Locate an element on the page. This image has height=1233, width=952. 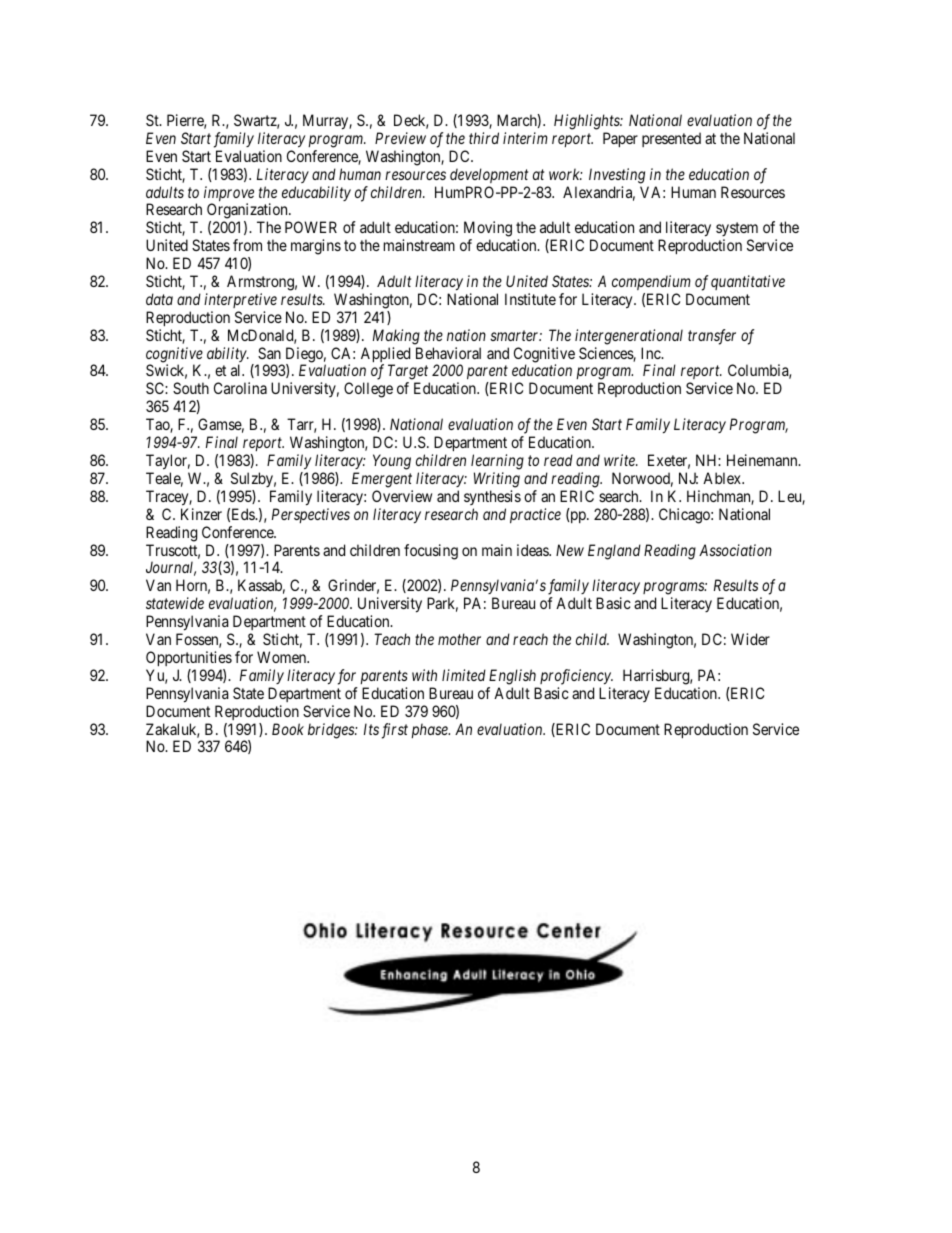
third is located at coordinates (484, 138).
